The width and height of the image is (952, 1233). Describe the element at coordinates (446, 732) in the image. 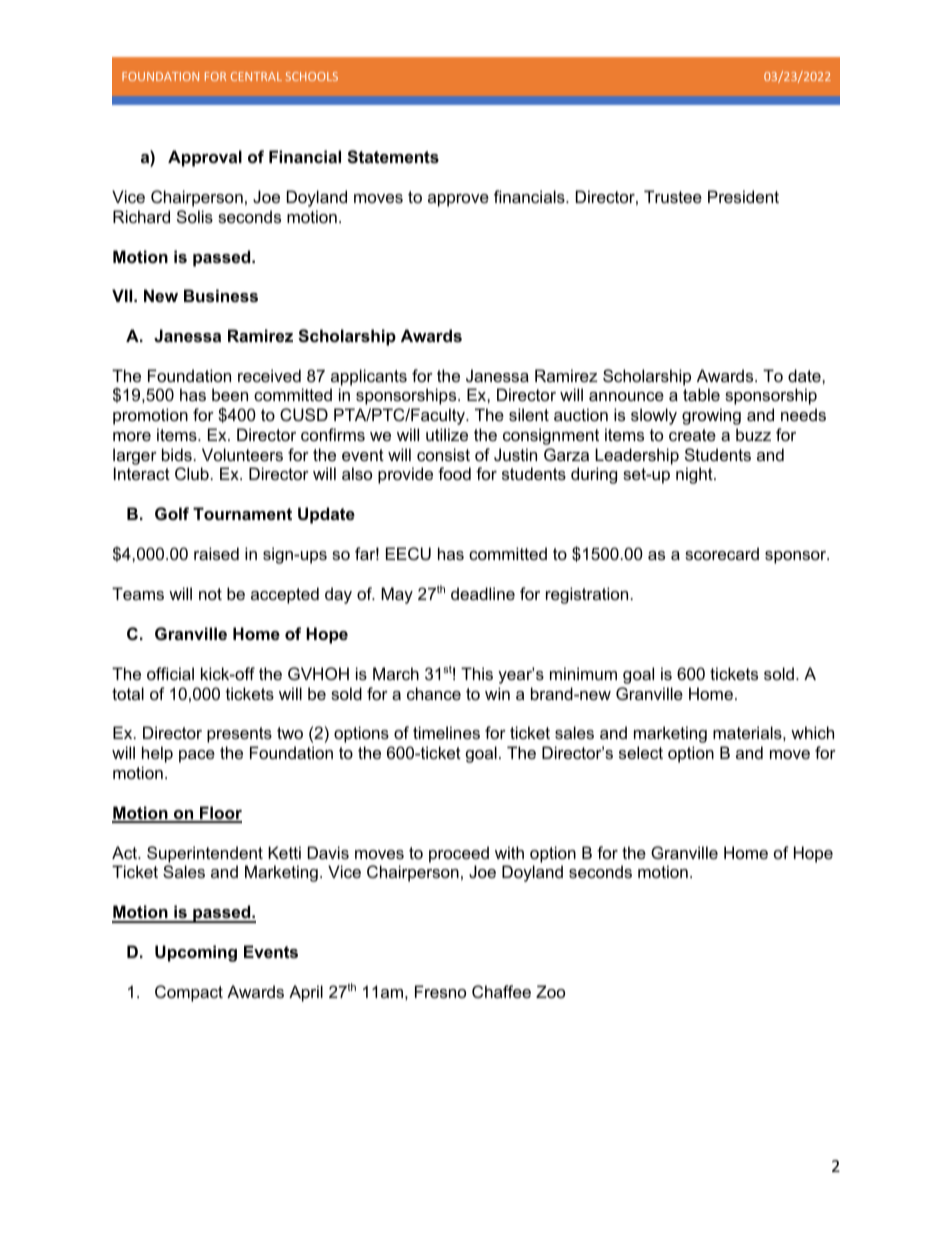

I see `timelines` at that location.
